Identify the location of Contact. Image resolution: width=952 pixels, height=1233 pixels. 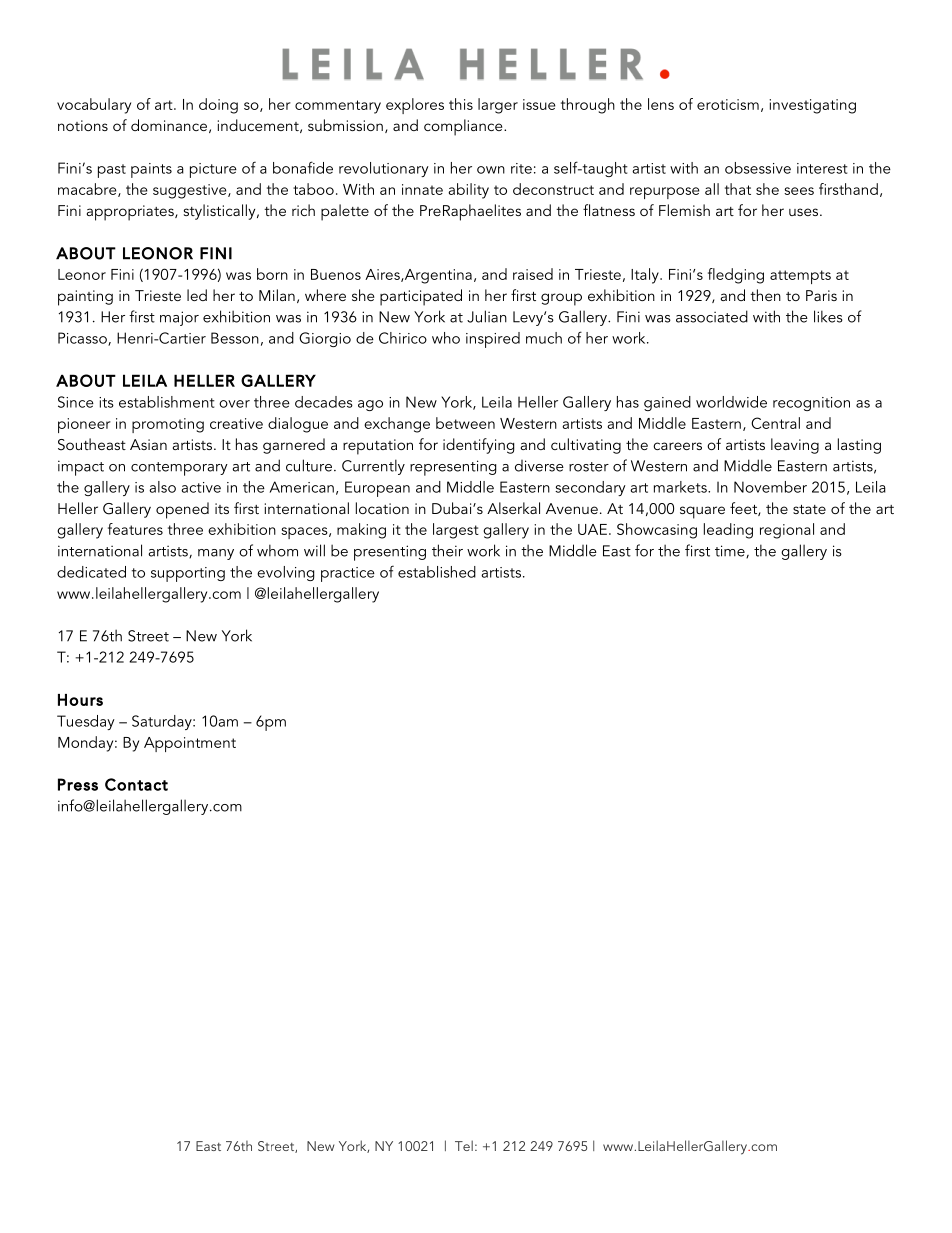
(136, 784).
